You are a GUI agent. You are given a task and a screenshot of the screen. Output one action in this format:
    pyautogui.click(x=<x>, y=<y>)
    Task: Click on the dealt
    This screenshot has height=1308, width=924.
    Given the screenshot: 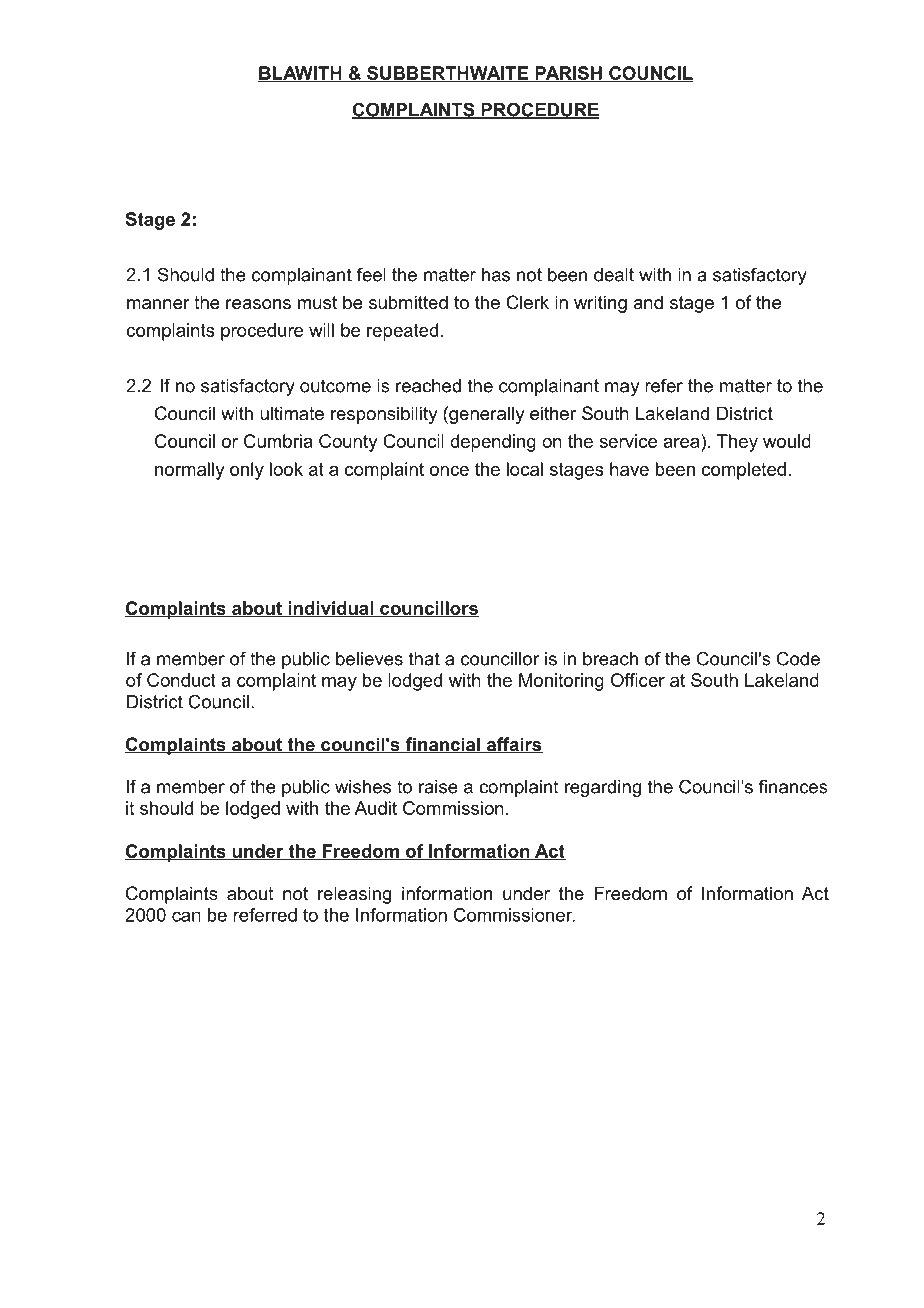 What is the action you would take?
    pyautogui.click(x=614, y=275)
